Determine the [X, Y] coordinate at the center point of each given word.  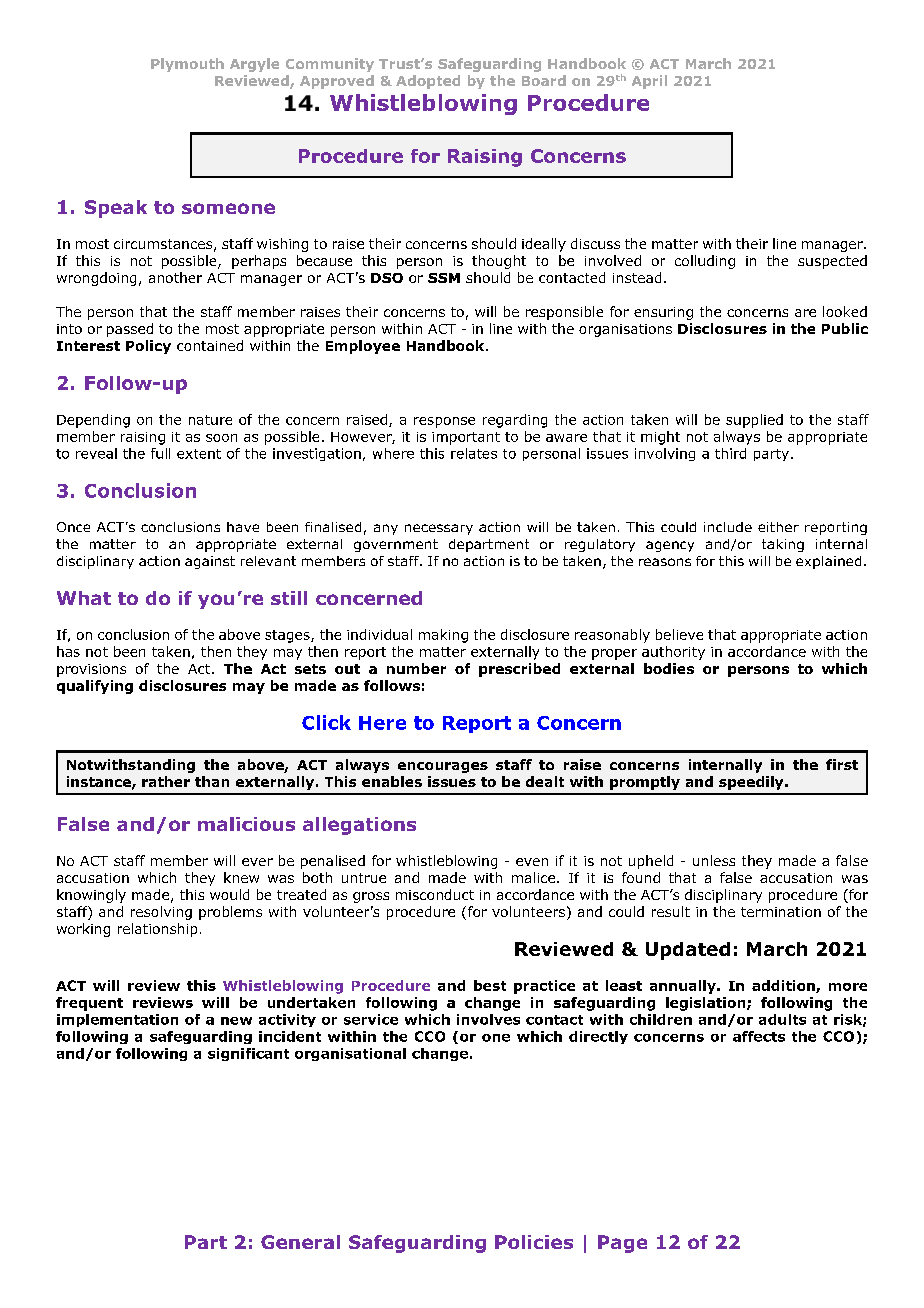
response [444, 422]
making [443, 636]
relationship [157, 930]
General [300, 1242]
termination [781, 912]
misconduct [435, 894]
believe [679, 634]
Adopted [428, 82]
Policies [534, 1242]
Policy [148, 347]
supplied [754, 421]
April [649, 82]
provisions [91, 670]
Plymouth [187, 65]
